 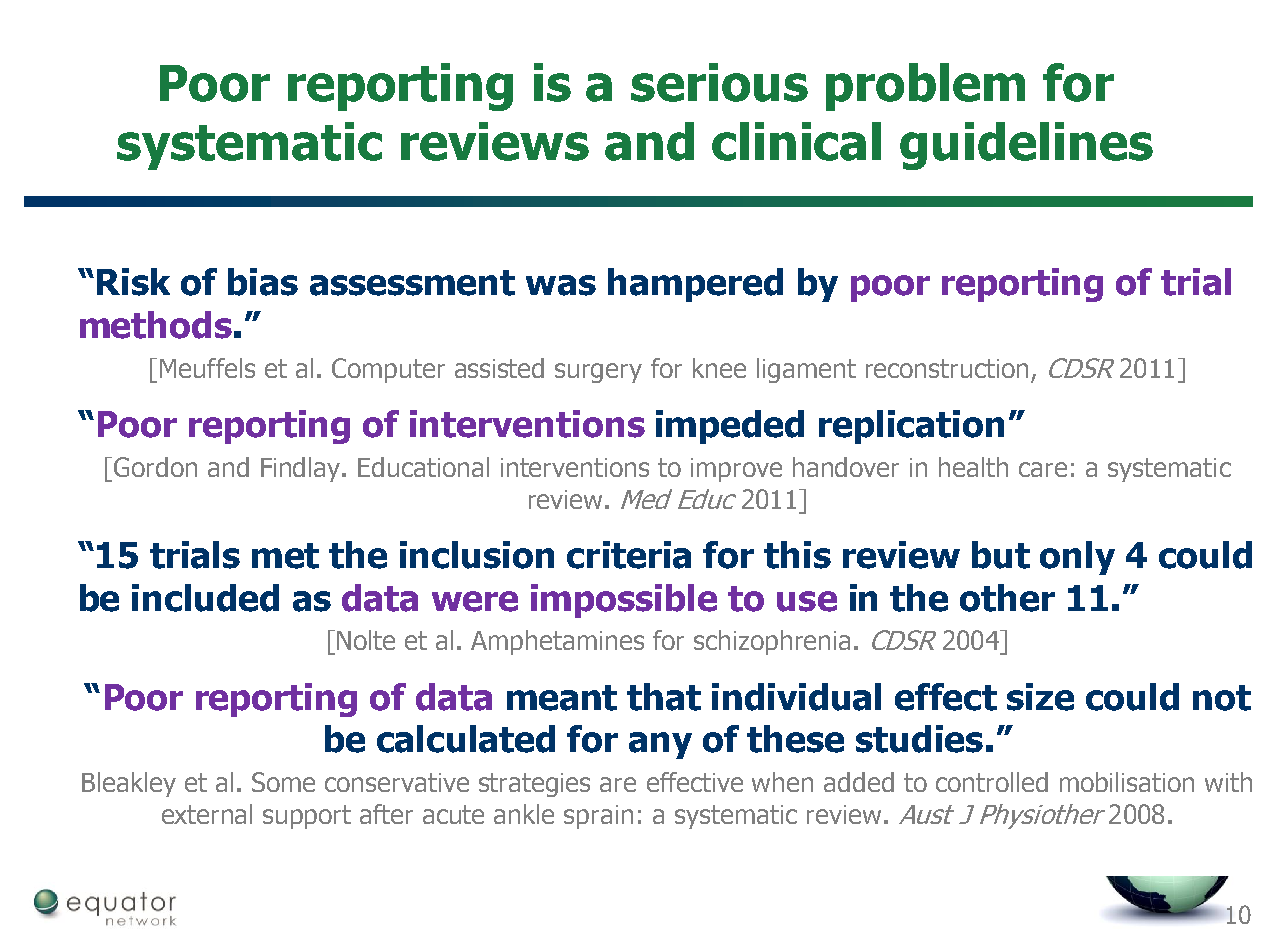 What do you see at coordinates (624, 601) in the document?
I see `impossible` at bounding box center [624, 601].
